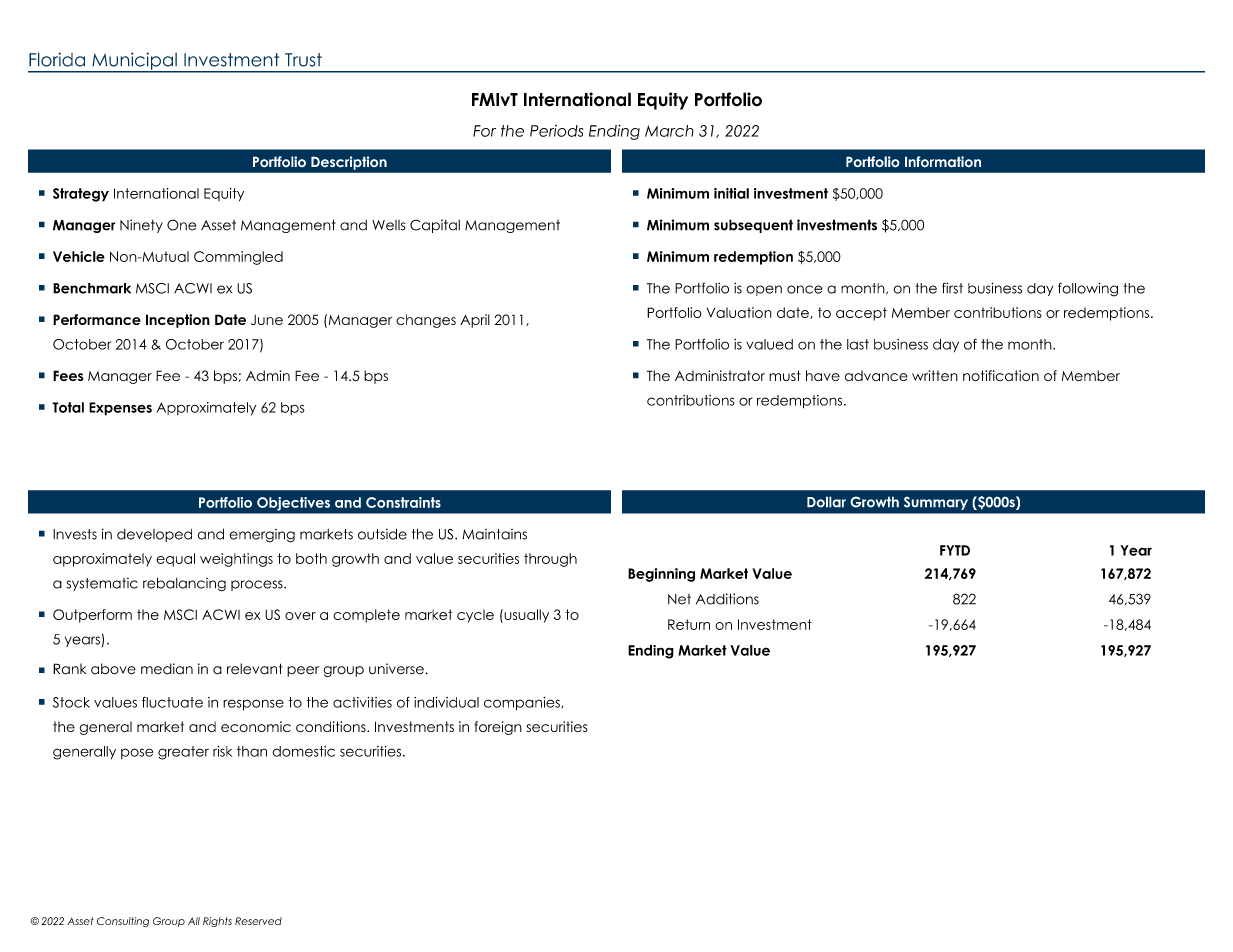 The width and height of the image is (1233, 952). What do you see at coordinates (936, 503) in the image?
I see `Summary` at bounding box center [936, 503].
